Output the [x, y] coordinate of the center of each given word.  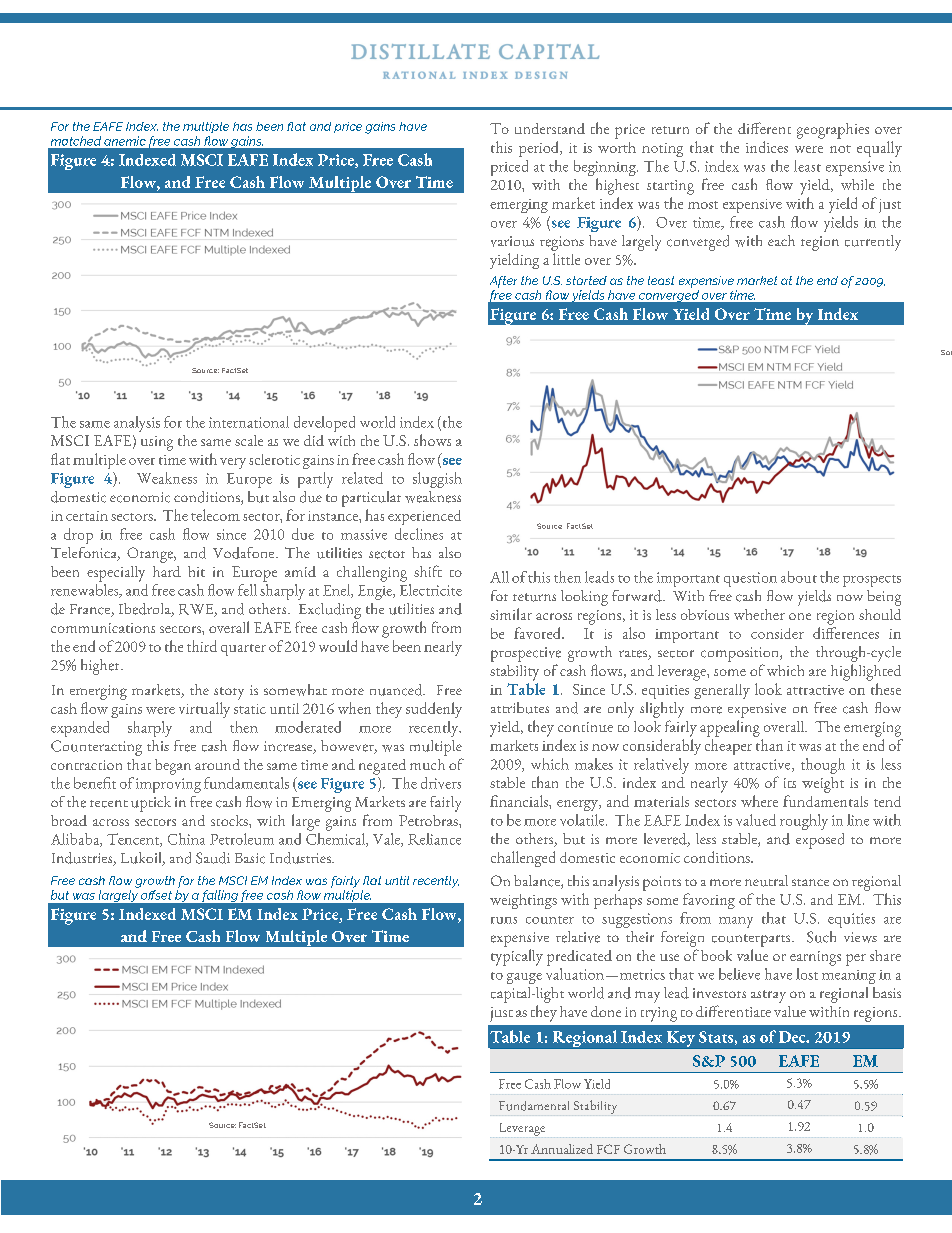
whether [759, 614]
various [512, 241]
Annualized [562, 1149]
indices [767, 147]
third [202, 646]
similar [511, 614]
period [540, 149]
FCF [608, 1149]
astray [768, 996]
